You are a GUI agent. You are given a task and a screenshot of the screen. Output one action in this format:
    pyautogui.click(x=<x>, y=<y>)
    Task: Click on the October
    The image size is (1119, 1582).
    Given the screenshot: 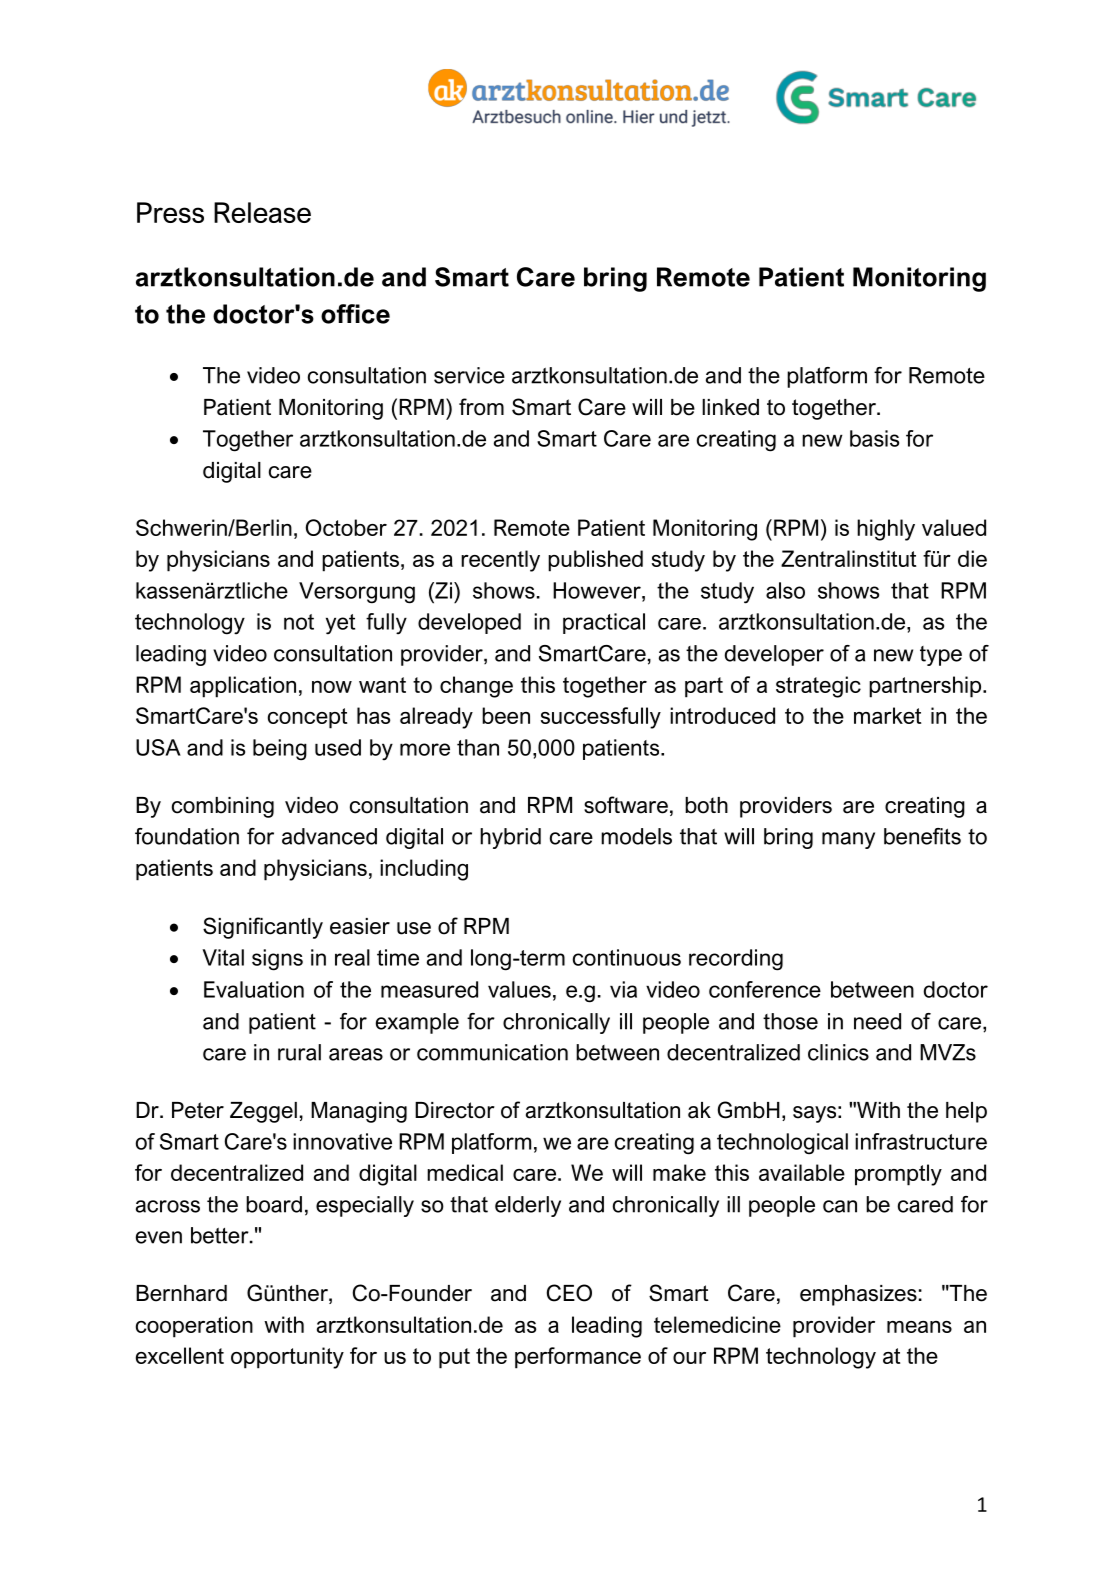 What is the action you would take?
    pyautogui.click(x=346, y=527)
